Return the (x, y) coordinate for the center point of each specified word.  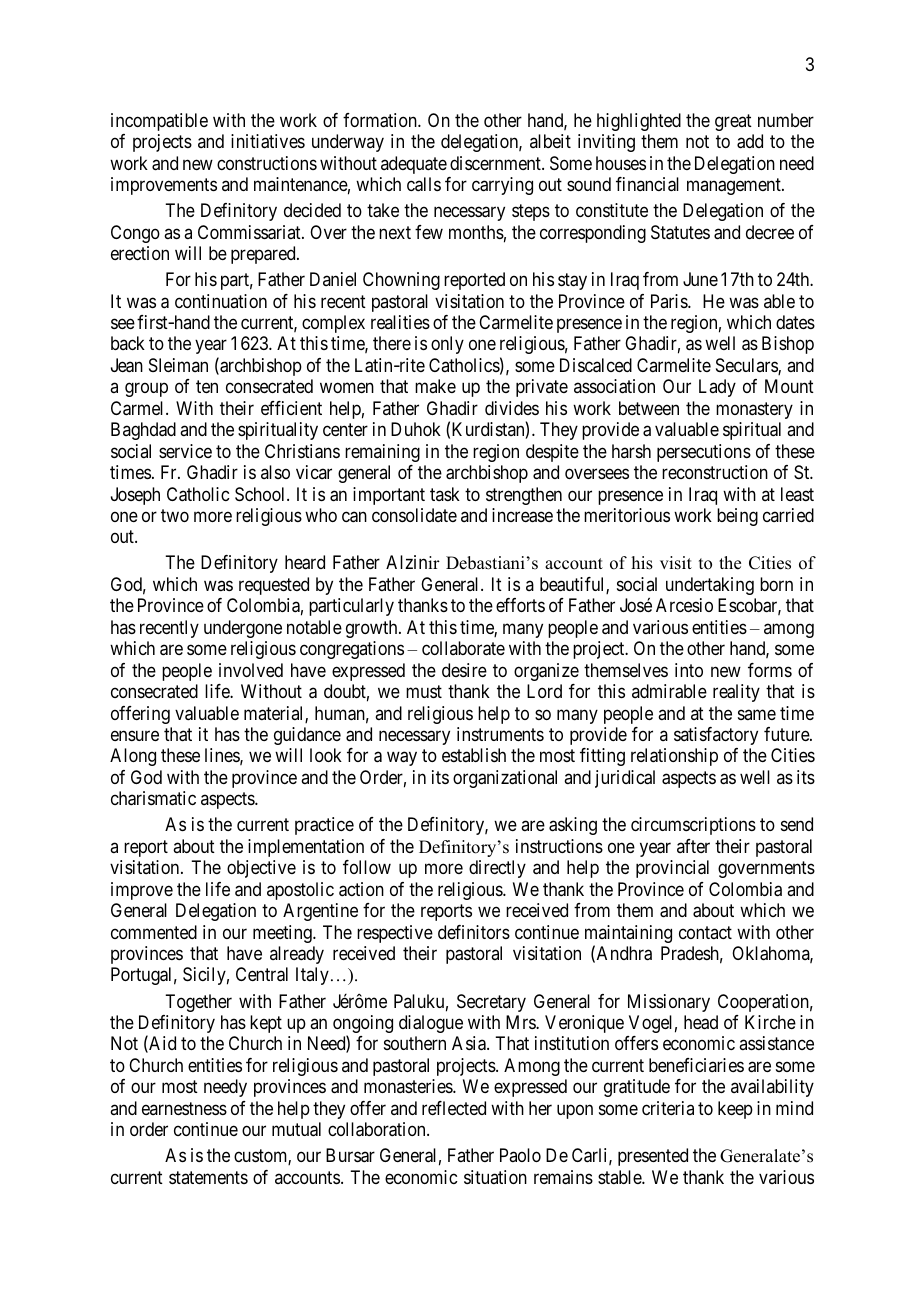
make (435, 386)
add (750, 141)
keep (735, 1110)
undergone (243, 629)
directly (497, 869)
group (146, 390)
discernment (496, 163)
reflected (454, 1108)
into (689, 670)
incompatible (159, 122)
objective (261, 869)
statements (208, 1177)
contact (705, 932)
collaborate (463, 648)
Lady (717, 388)
